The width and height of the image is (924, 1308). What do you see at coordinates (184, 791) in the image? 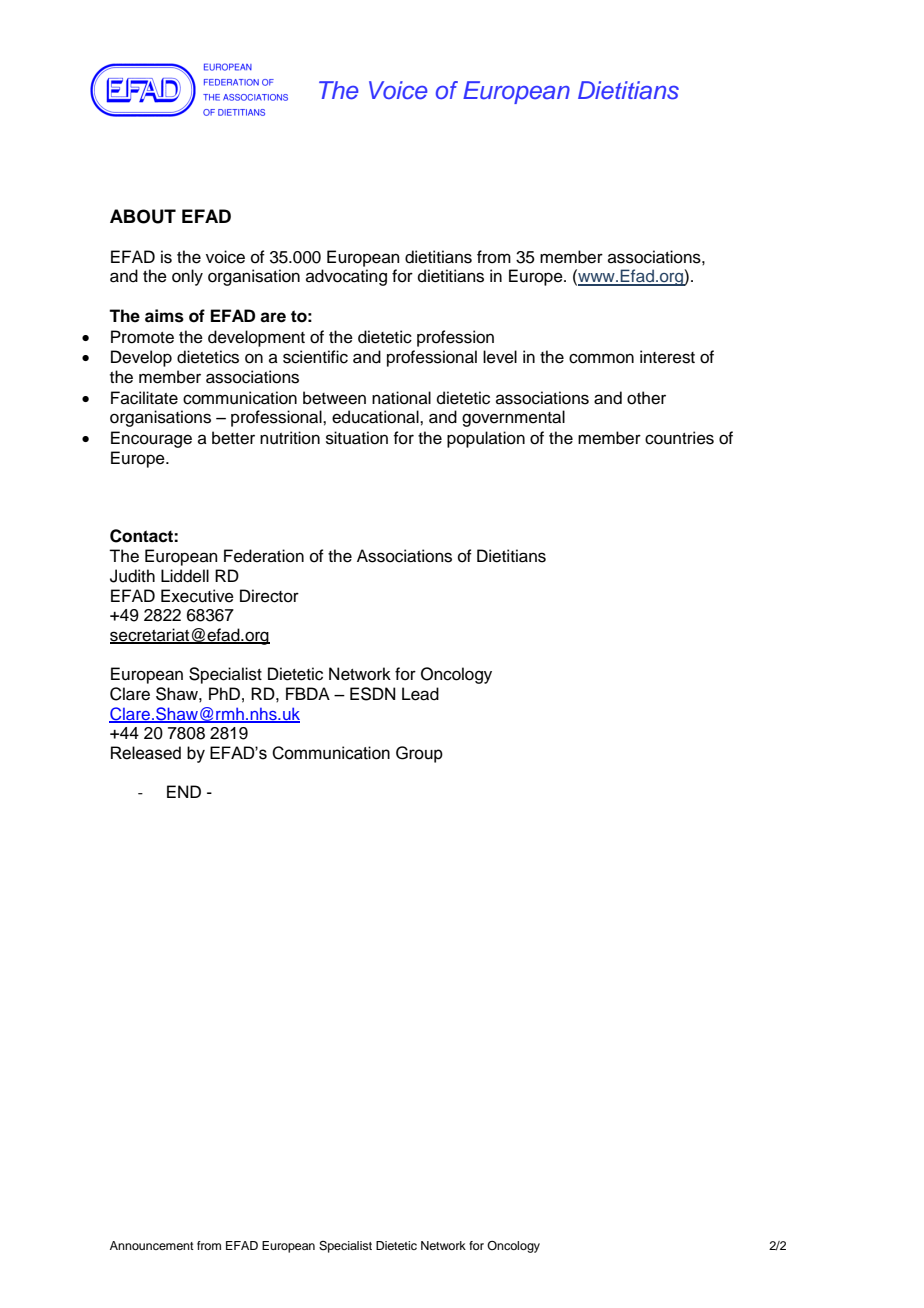
I see `END` at bounding box center [184, 791].
